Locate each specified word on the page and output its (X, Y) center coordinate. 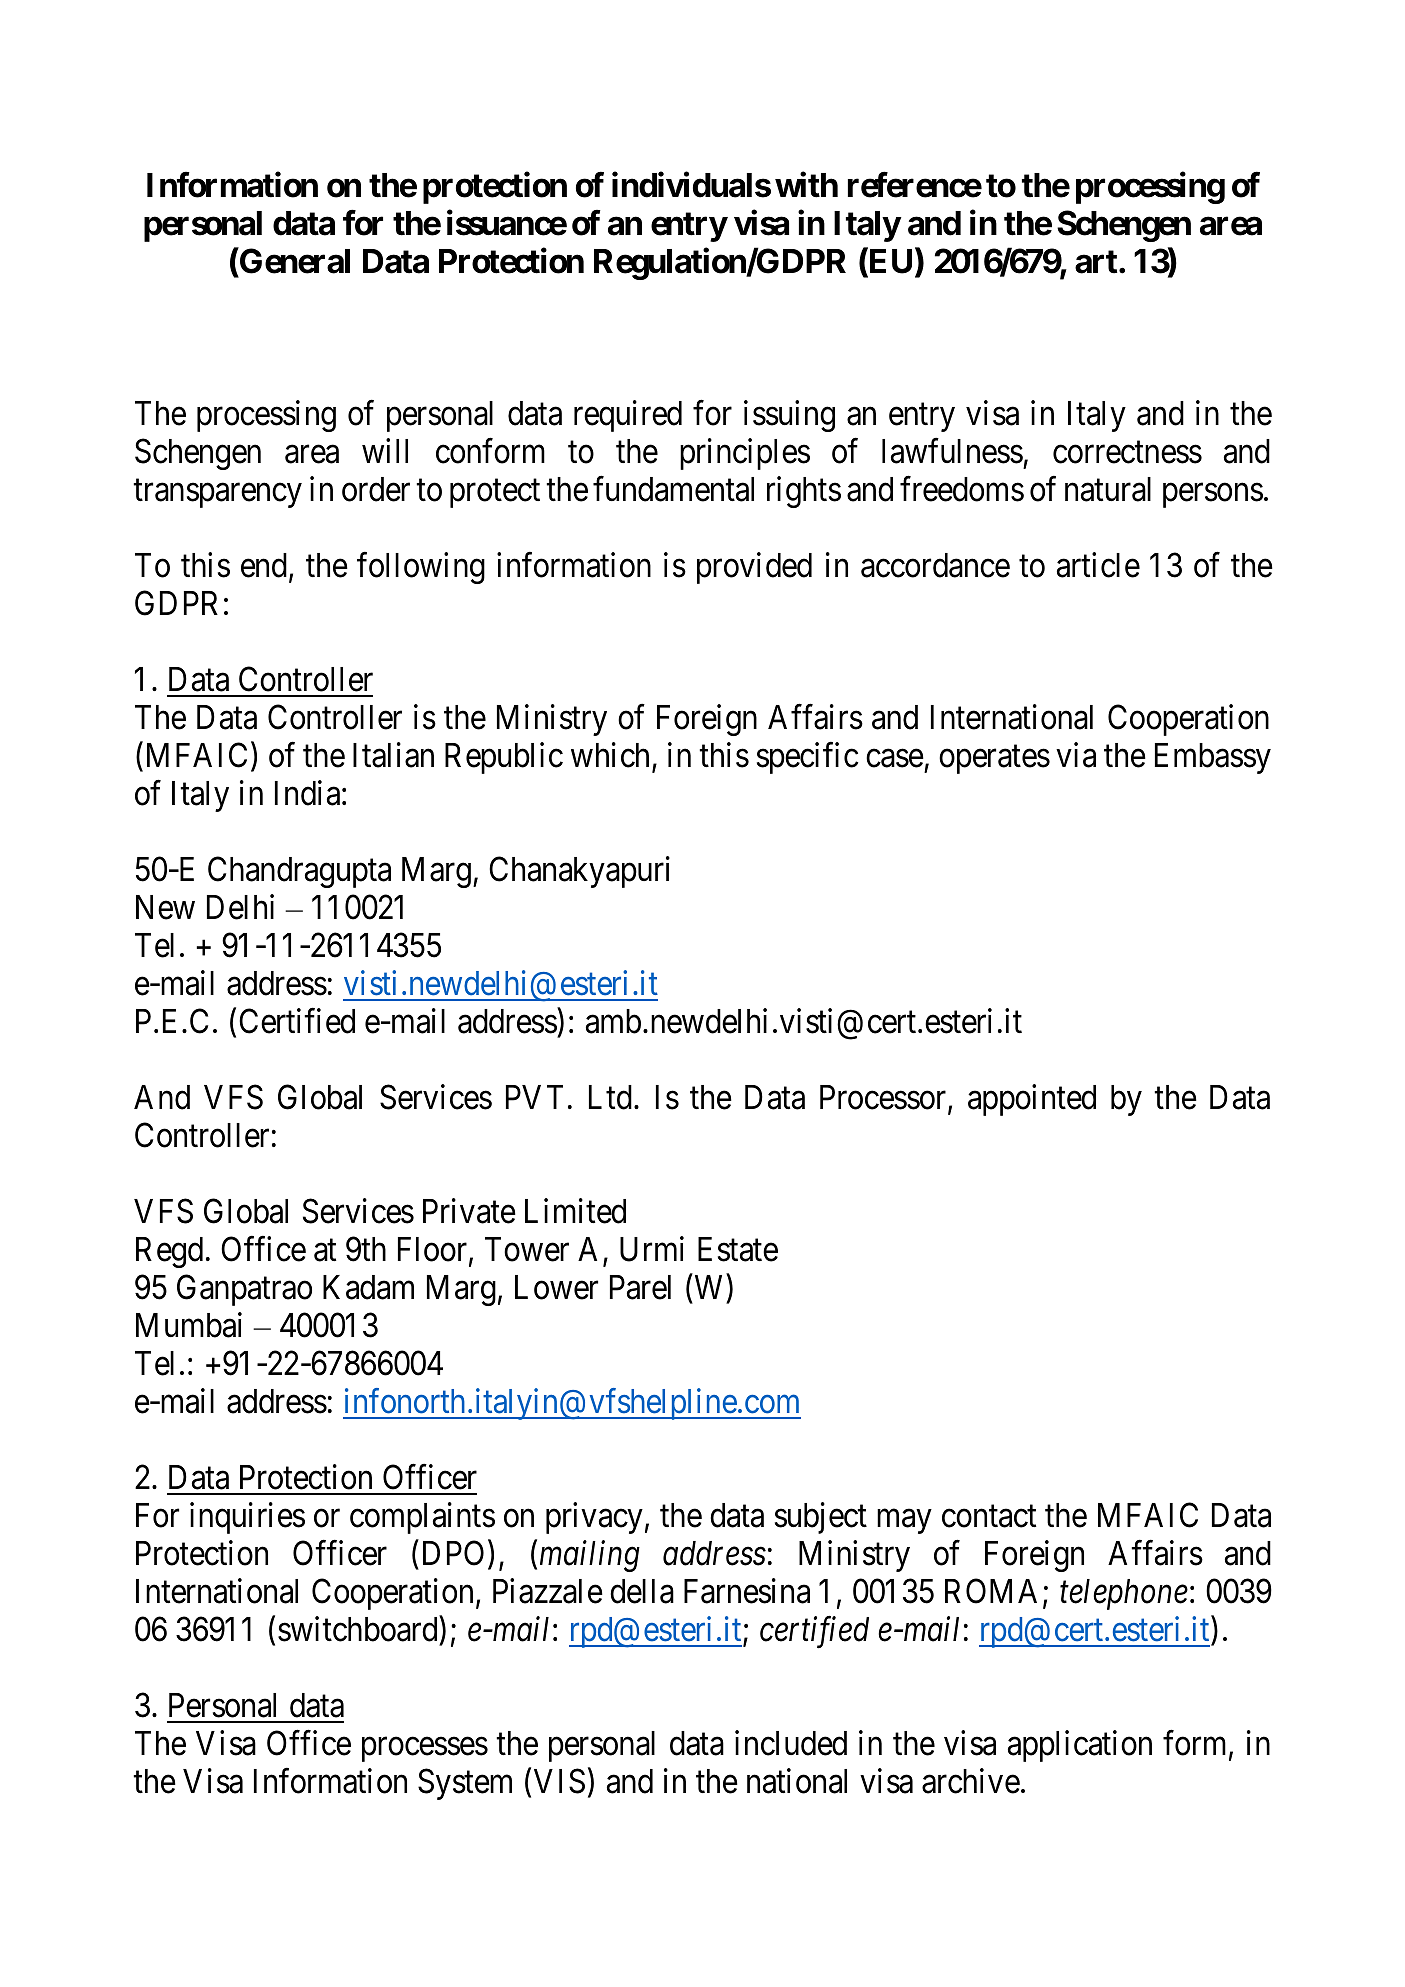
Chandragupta (299, 872)
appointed (1032, 1100)
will (385, 450)
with (806, 185)
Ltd (610, 1097)
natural (1108, 489)
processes (425, 1750)
